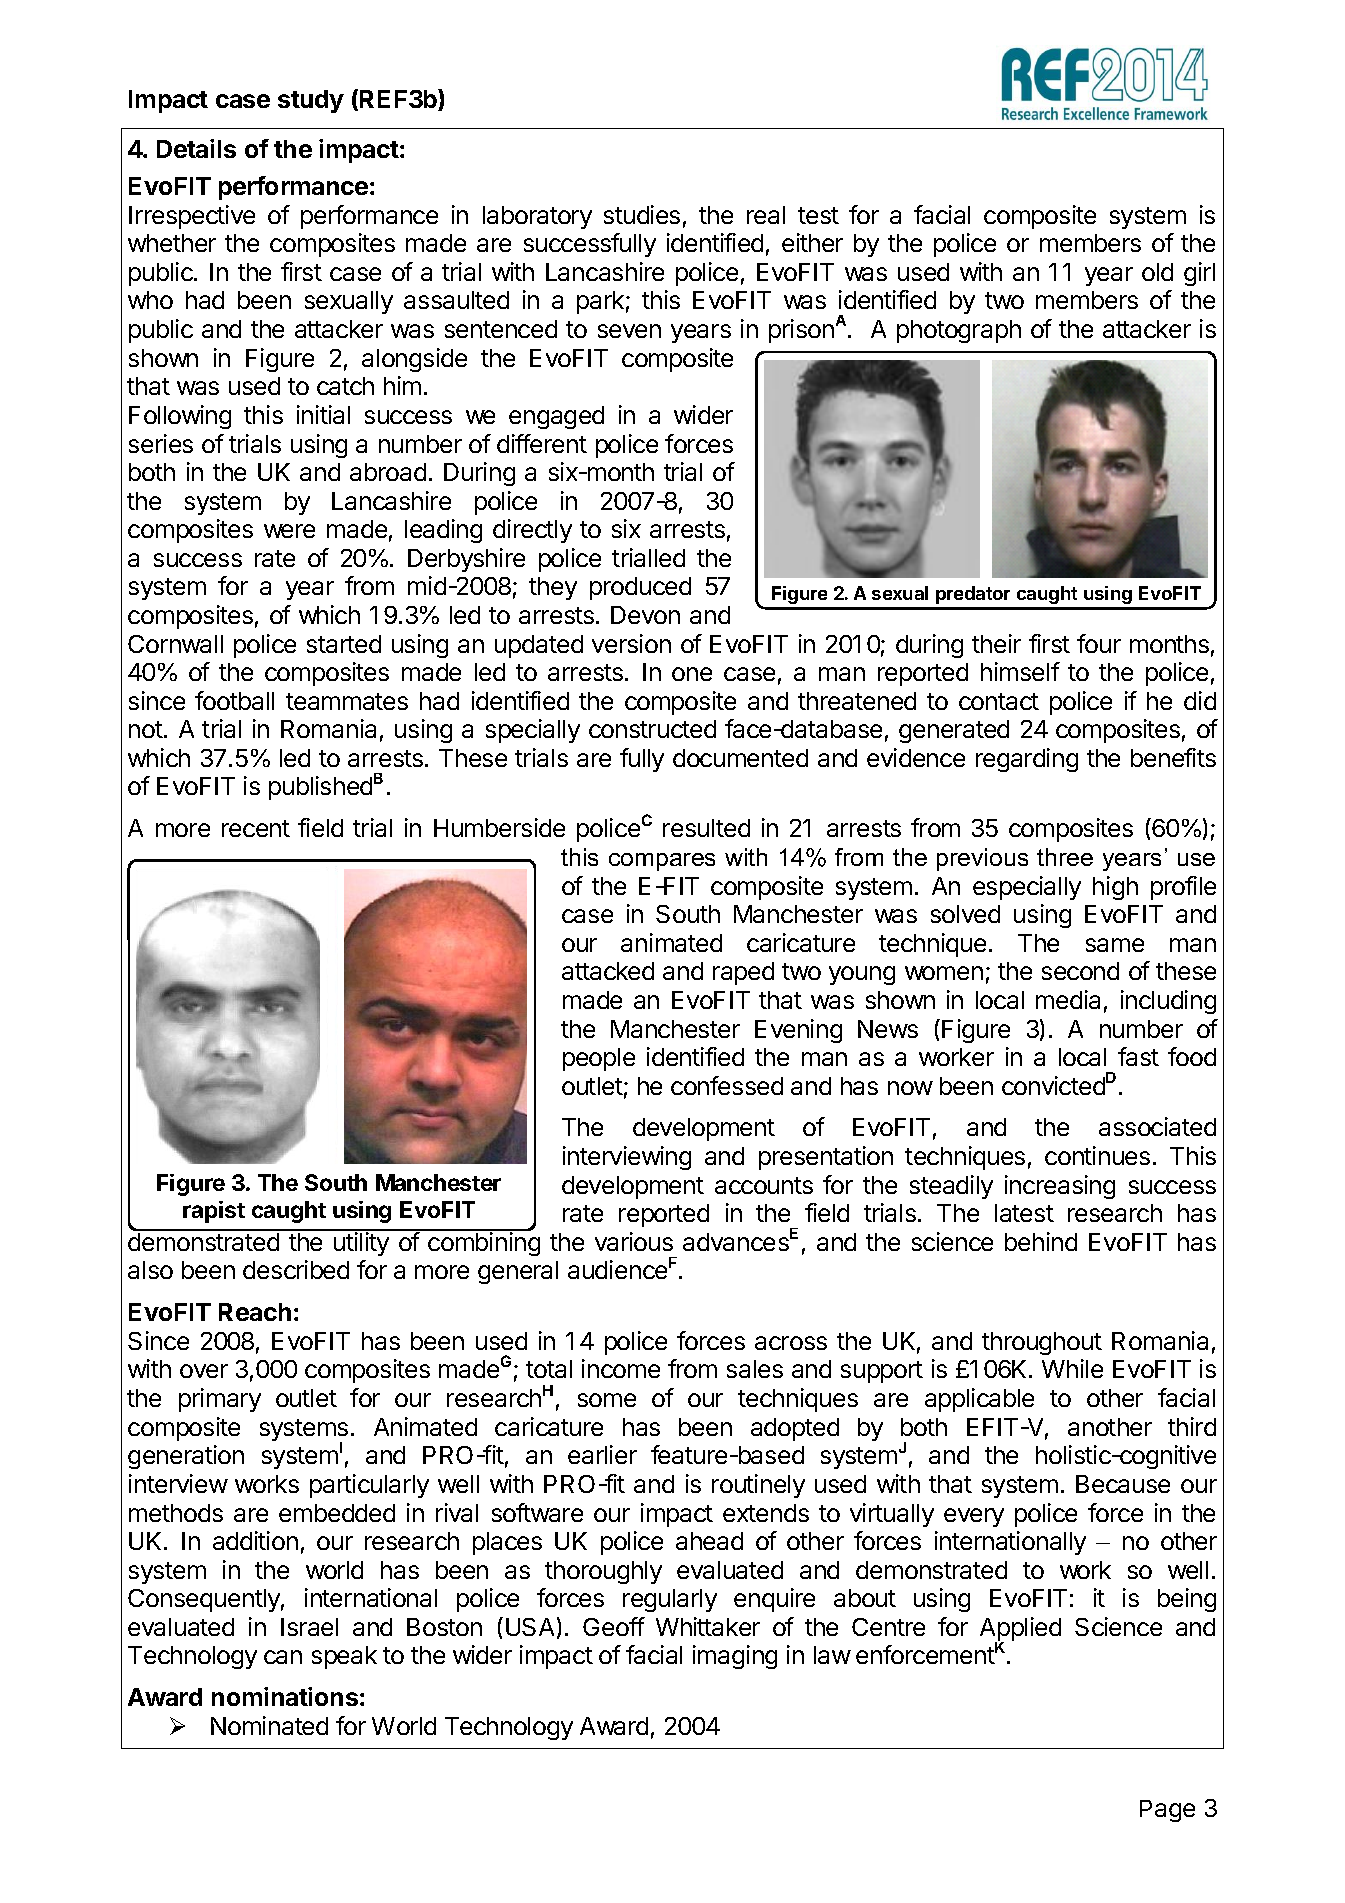 This image has height=1903, width=1345. Describe the element at coordinates (311, 101) in the image. I see `study` at that location.
